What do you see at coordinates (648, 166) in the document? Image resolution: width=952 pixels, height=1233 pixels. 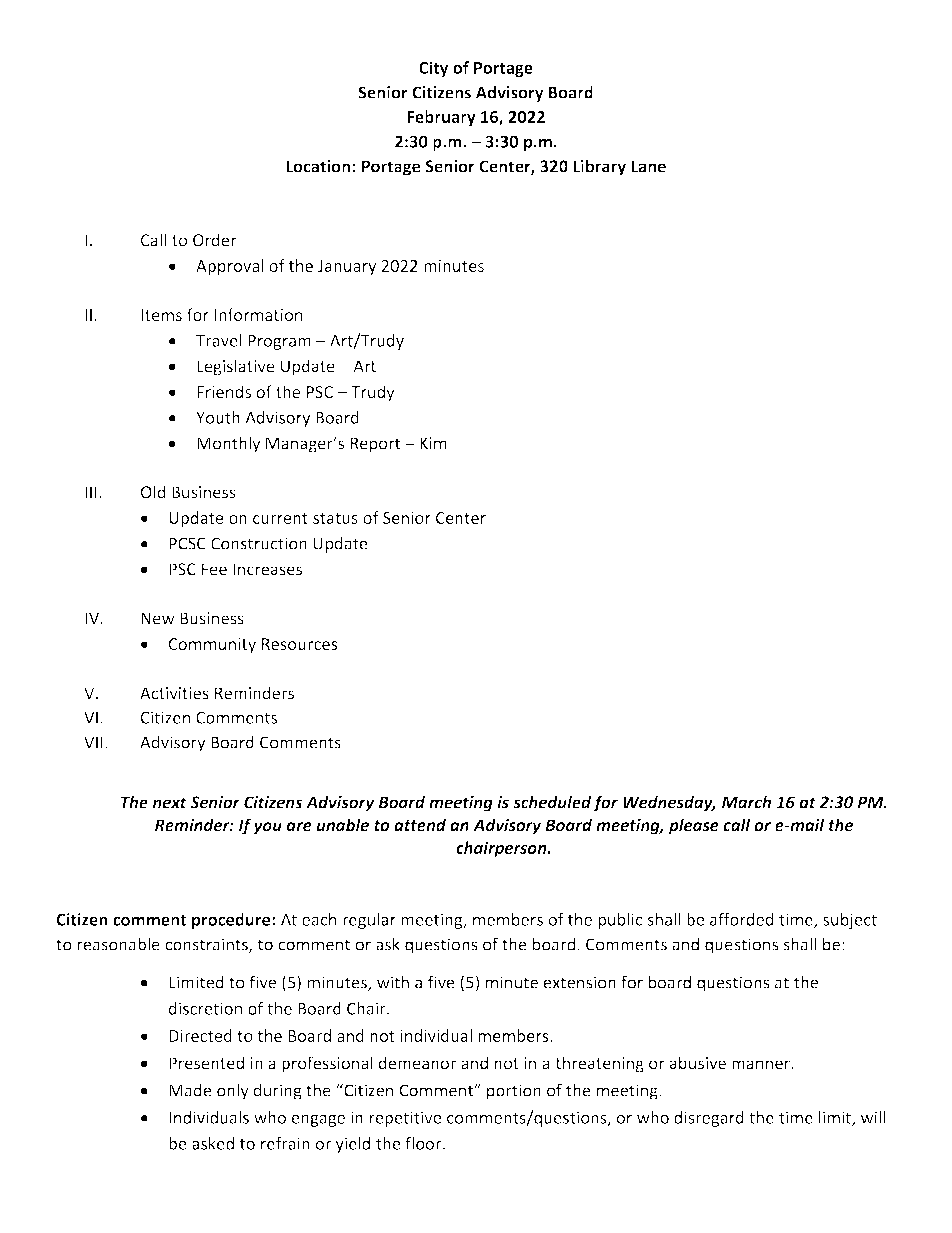 I see `Lane` at bounding box center [648, 166].
